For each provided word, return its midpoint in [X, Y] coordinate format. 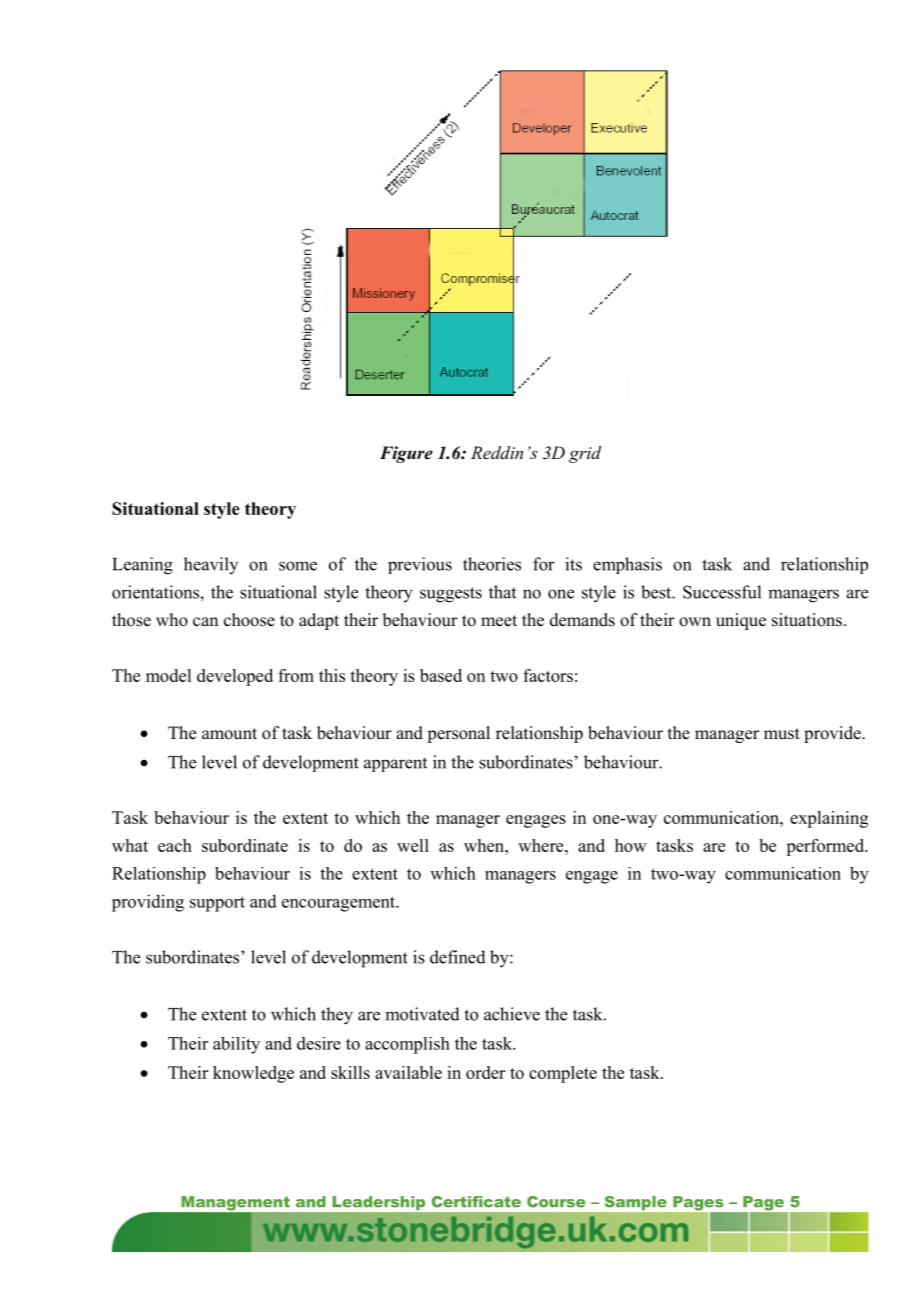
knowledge [253, 1074]
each [175, 845]
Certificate [476, 1202]
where [542, 845]
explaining [829, 819]
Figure [406, 454]
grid [585, 454]
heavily [211, 565]
